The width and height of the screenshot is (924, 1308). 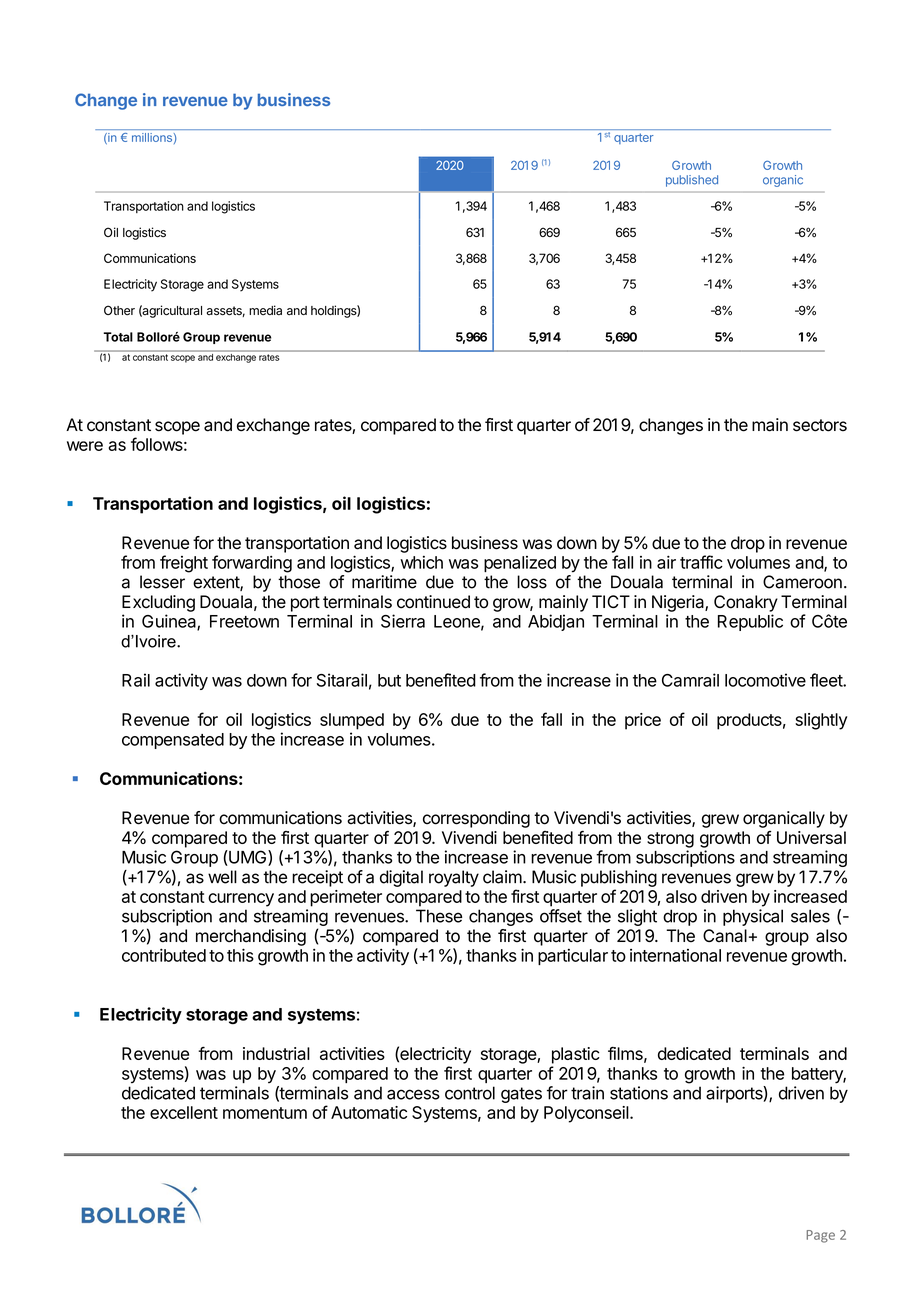 What do you see at coordinates (369, 1112) in the screenshot?
I see `Automatic` at bounding box center [369, 1112].
